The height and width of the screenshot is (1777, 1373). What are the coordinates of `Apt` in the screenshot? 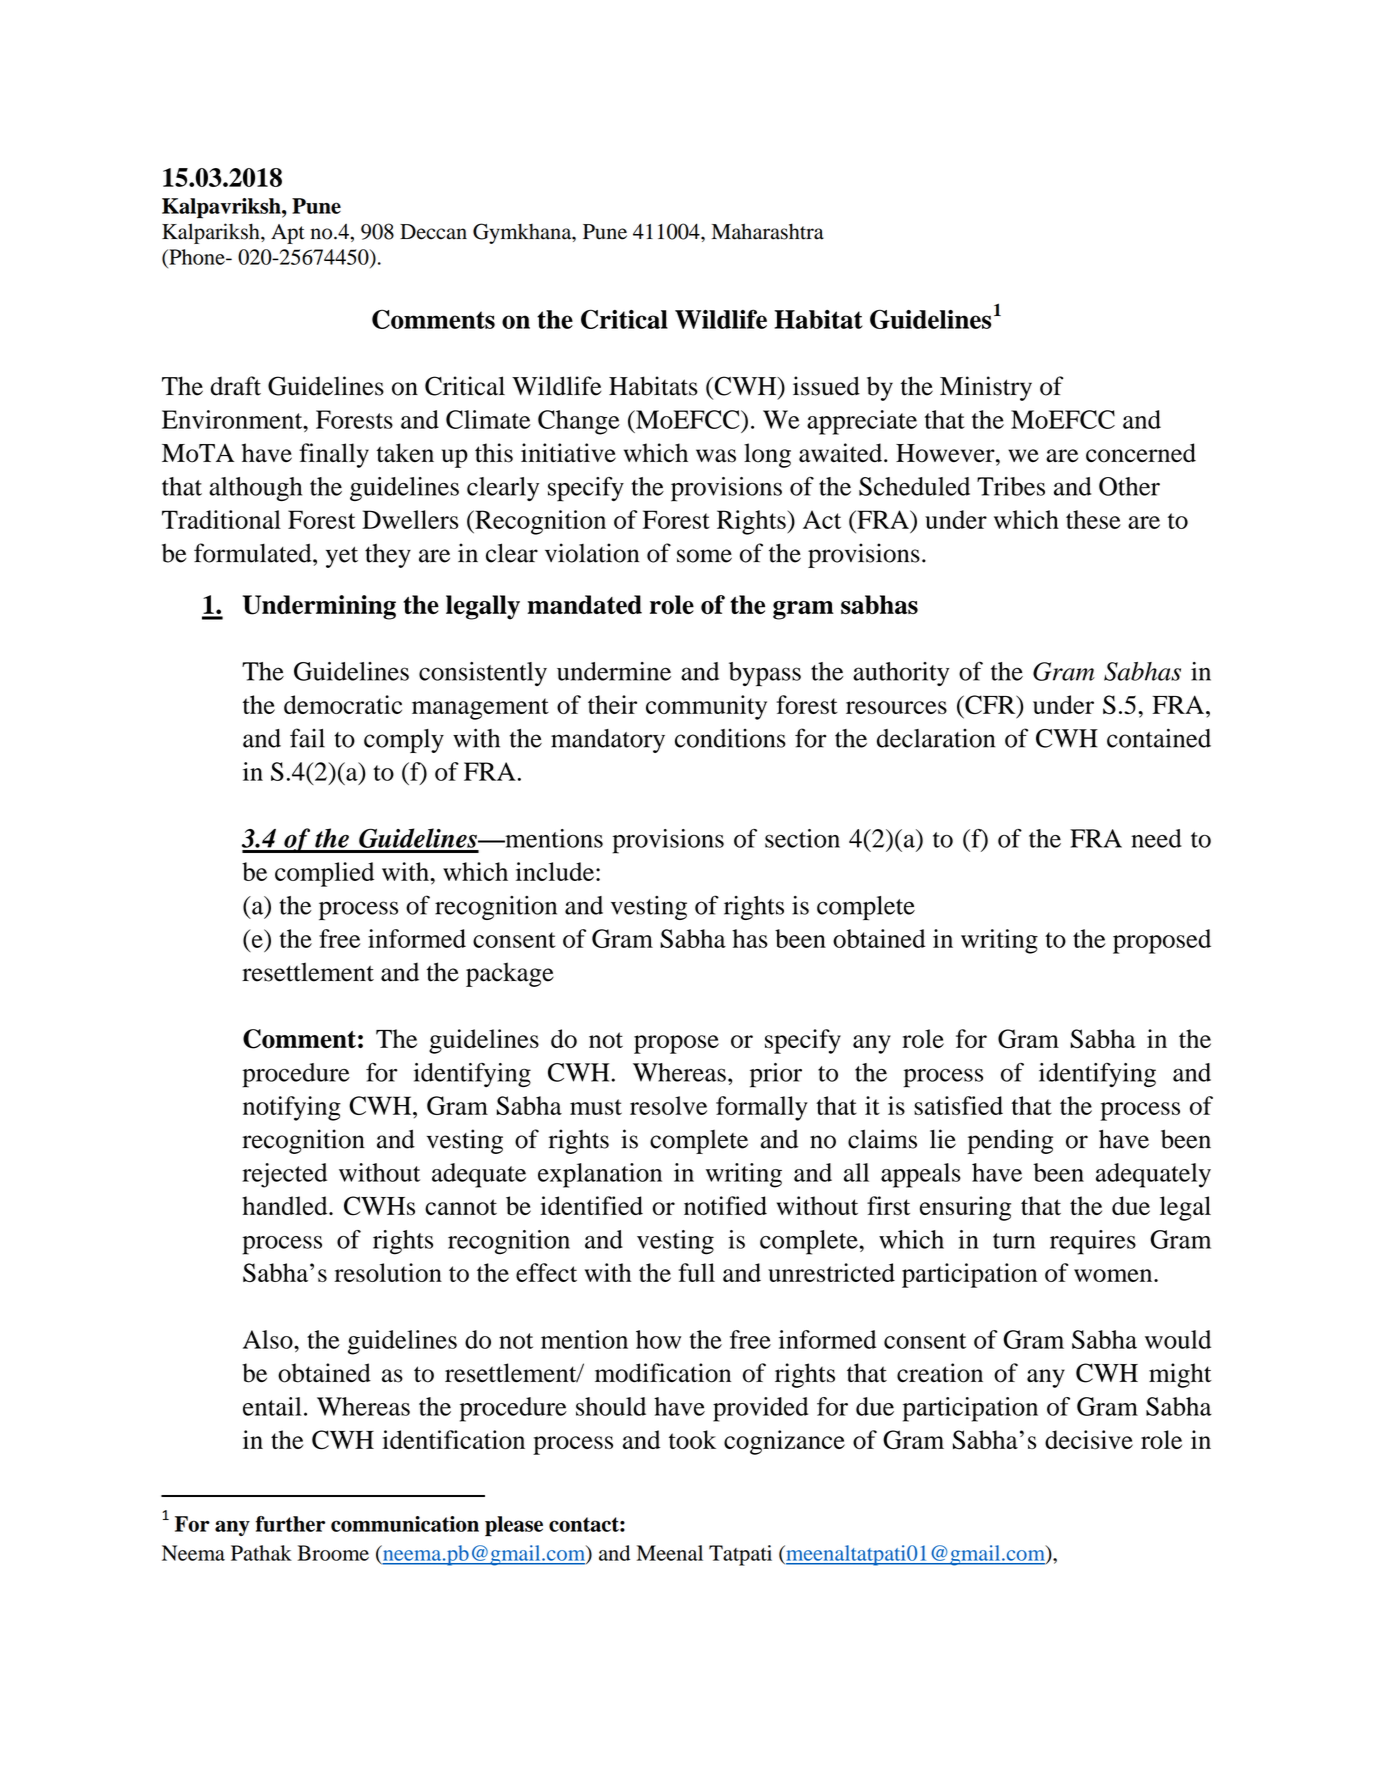 It's located at (288, 234).
